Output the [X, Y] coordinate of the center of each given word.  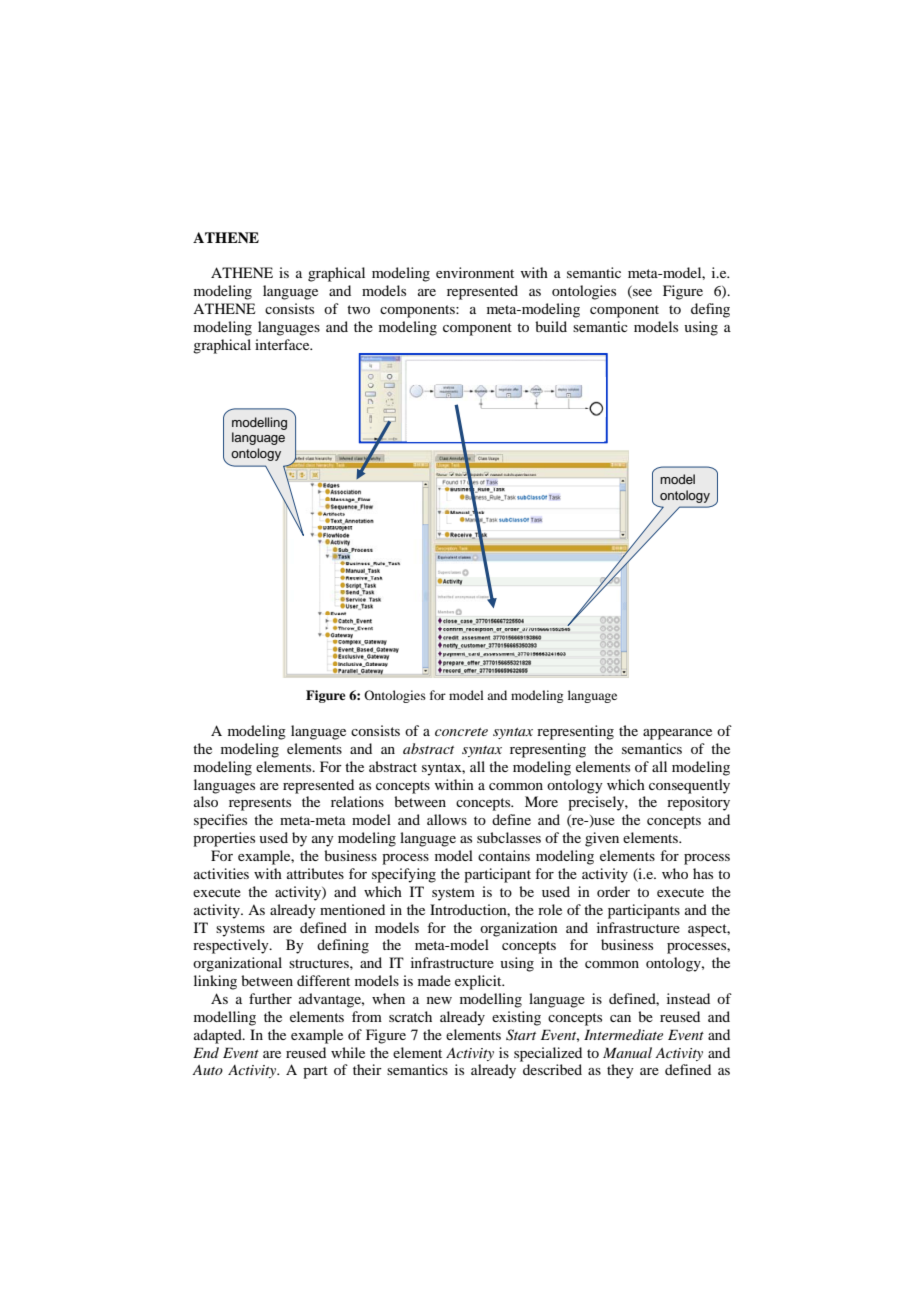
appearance [677, 734]
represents [260, 804]
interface [283, 344]
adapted [219, 1036]
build [551, 326]
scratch [410, 1016]
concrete [461, 732]
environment [475, 272]
